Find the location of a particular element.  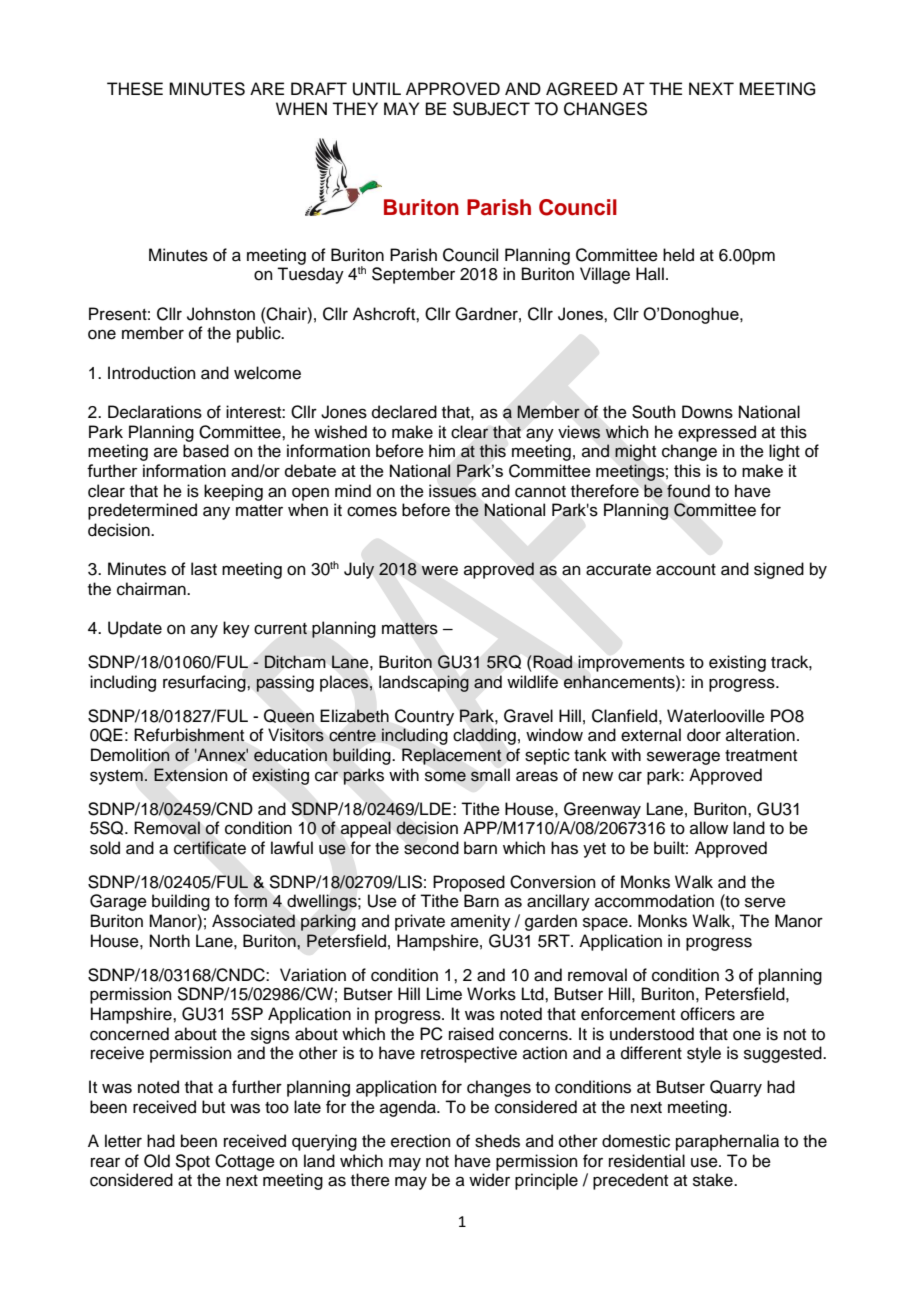

AGREED is located at coordinates (582, 89).
